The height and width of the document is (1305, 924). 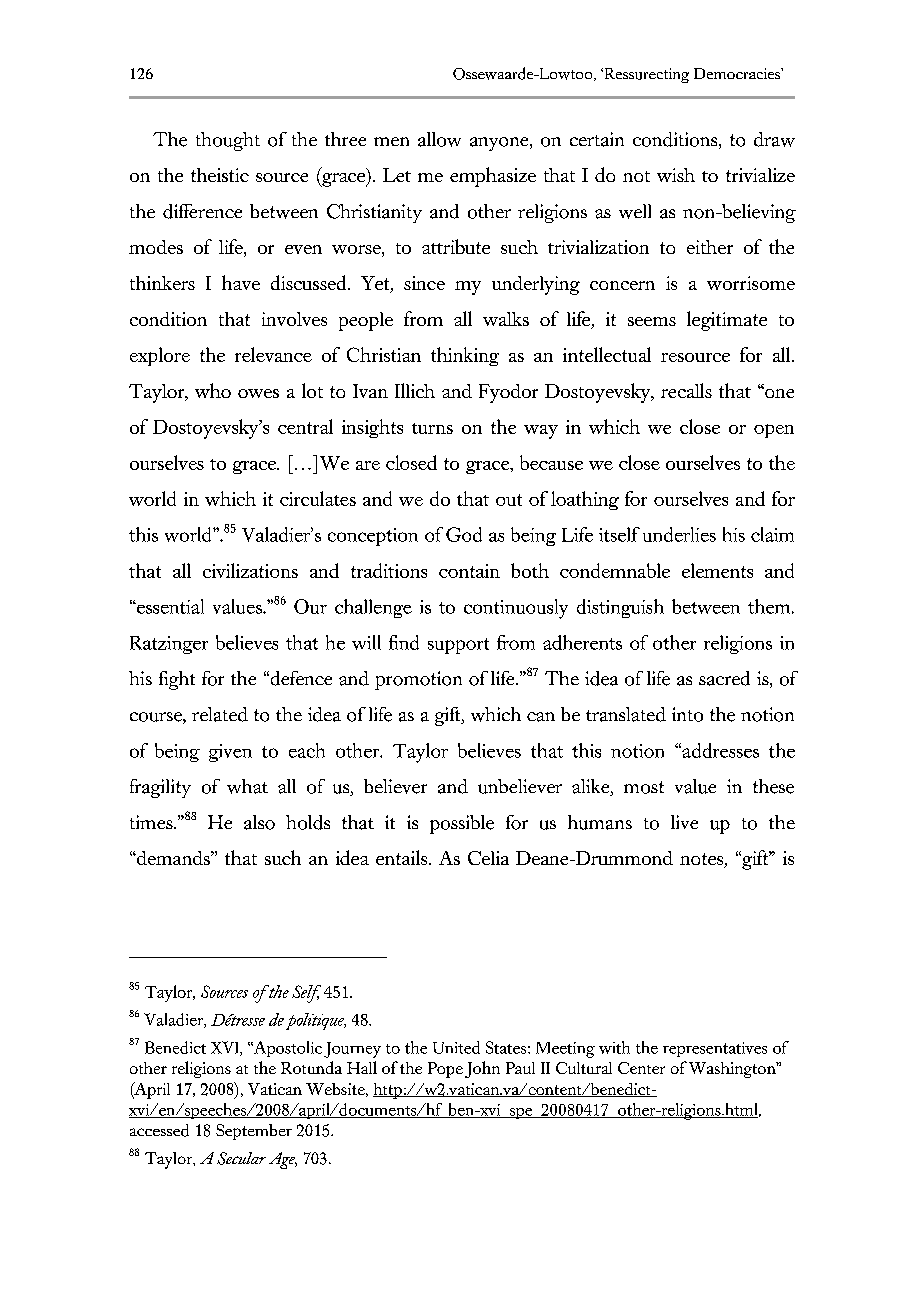 I want to click on September, so click(x=254, y=1132).
